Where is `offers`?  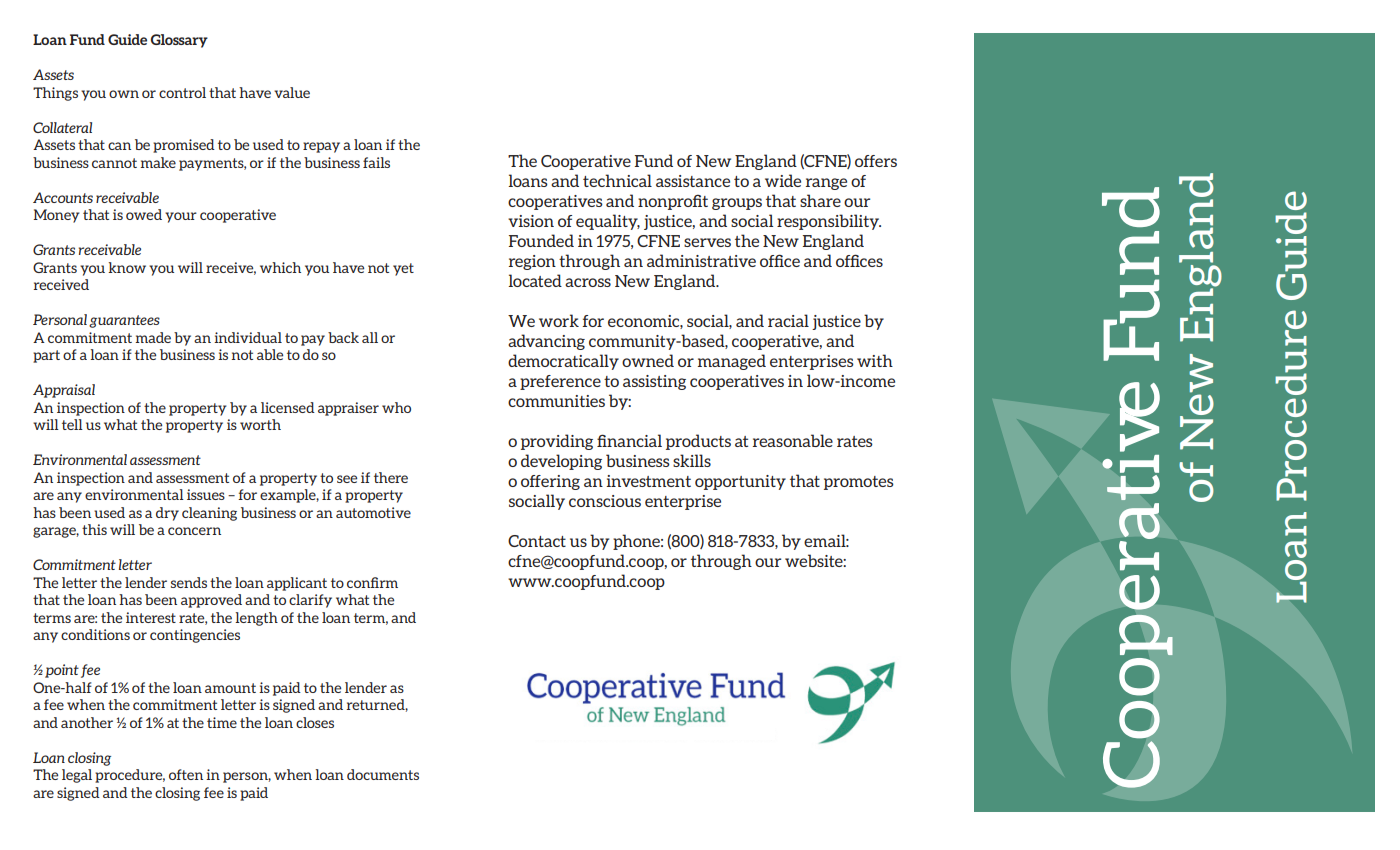 offers is located at coordinates (876, 161).
